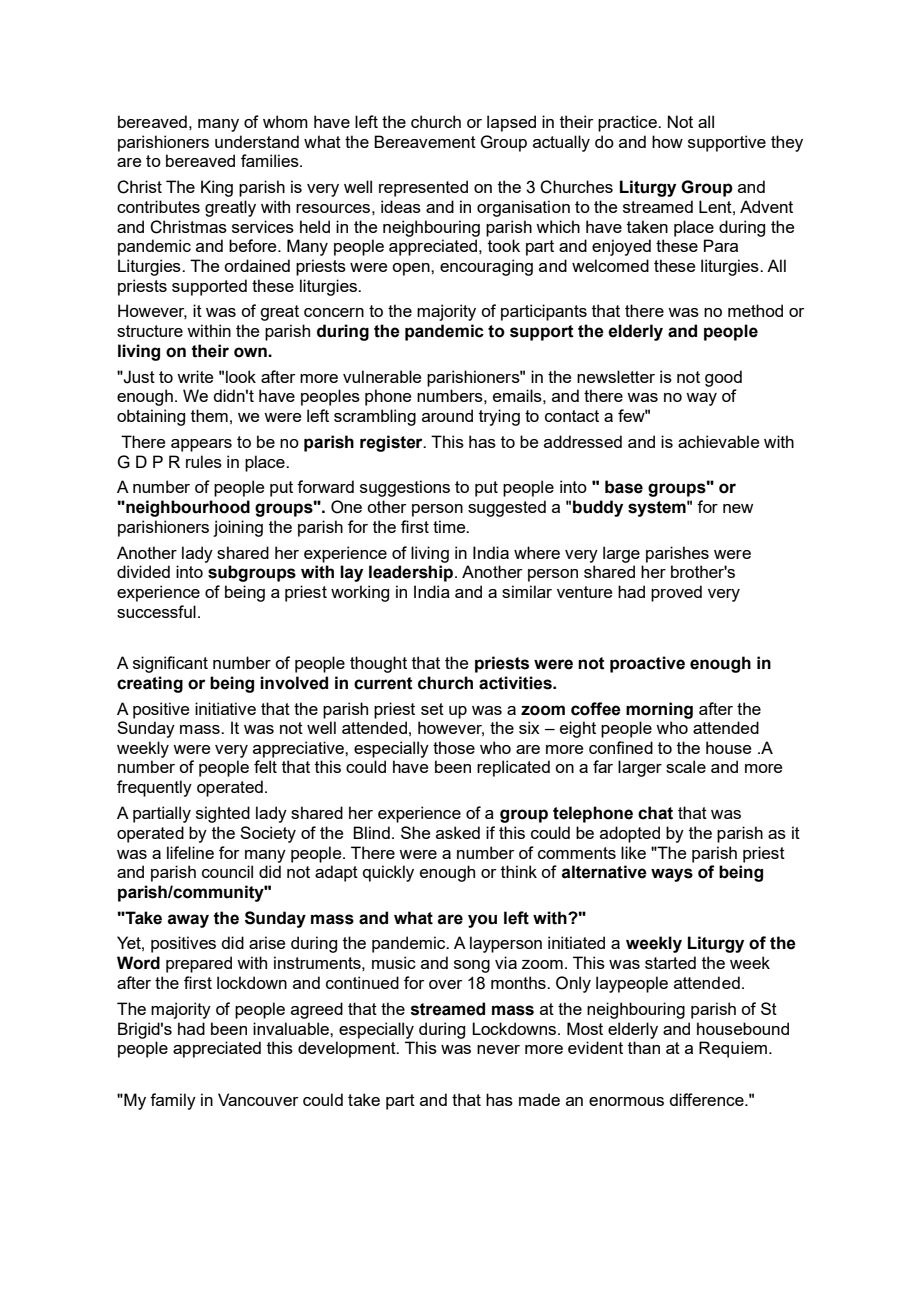 The image size is (924, 1308). Describe the element at coordinates (156, 611) in the screenshot. I see `successful` at that location.
